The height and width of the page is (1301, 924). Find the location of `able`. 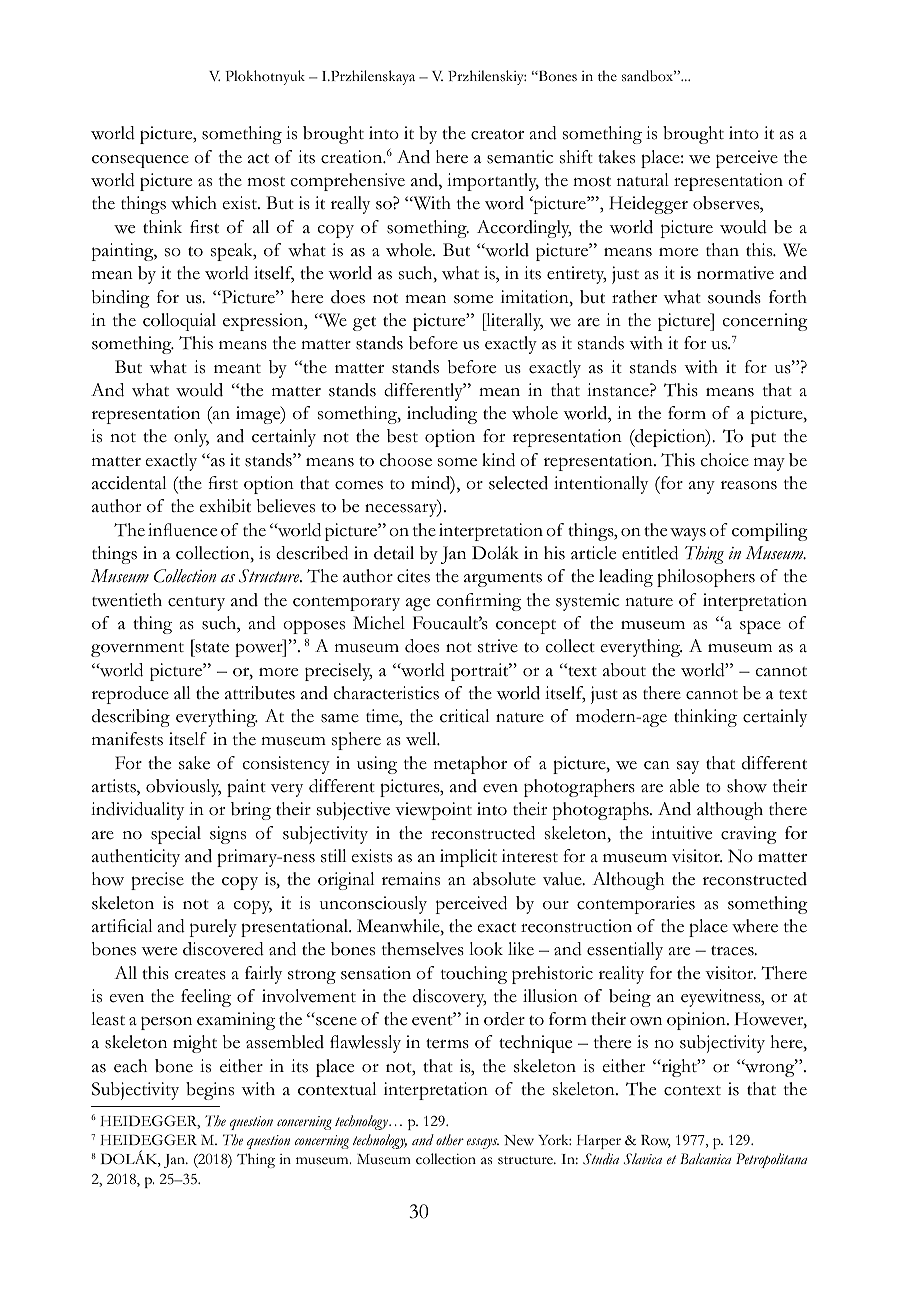

able is located at coordinates (684, 786).
